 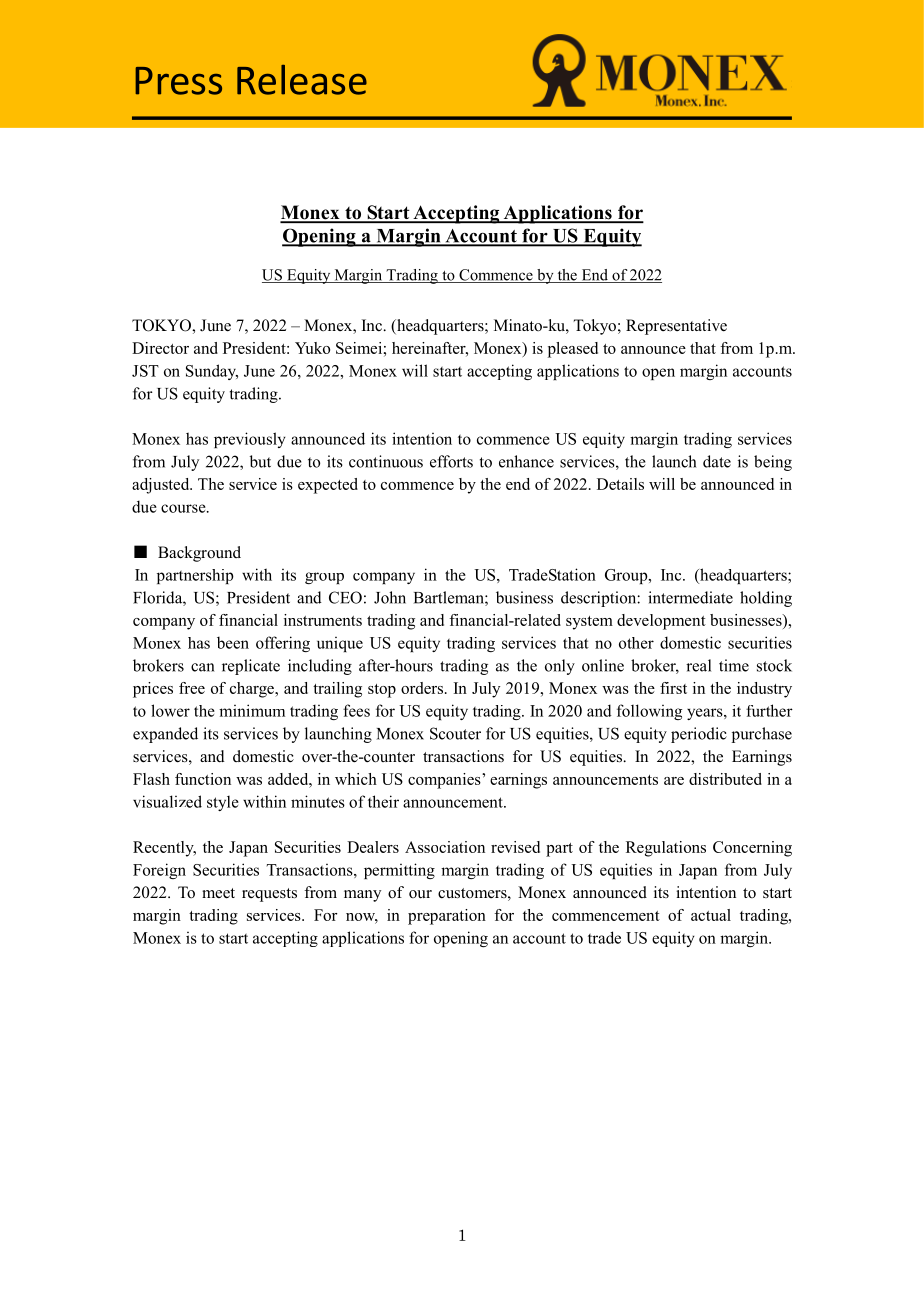 I want to click on Press, so click(x=178, y=81).
